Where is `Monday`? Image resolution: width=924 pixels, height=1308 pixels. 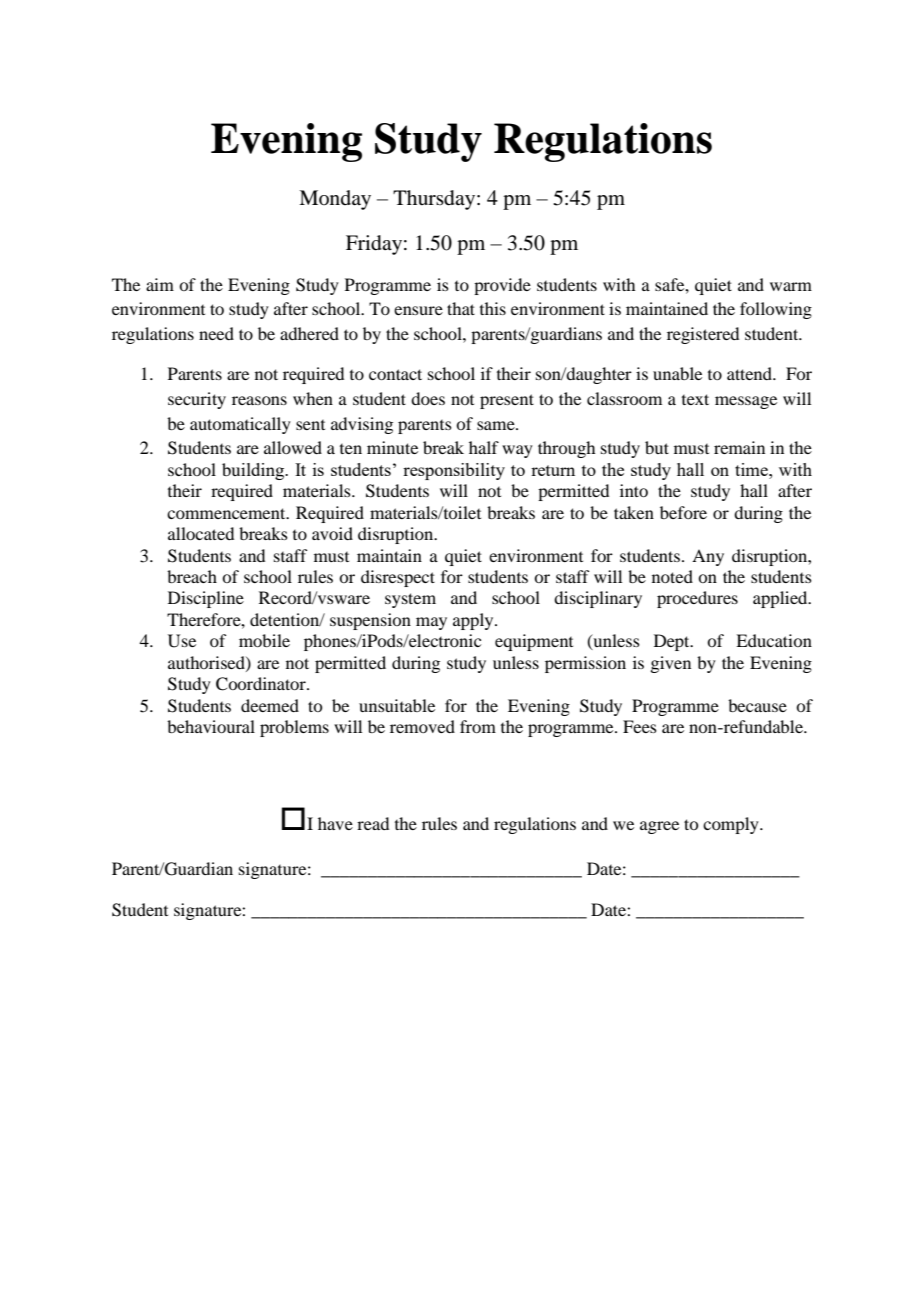 Monday is located at coordinates (335, 200).
